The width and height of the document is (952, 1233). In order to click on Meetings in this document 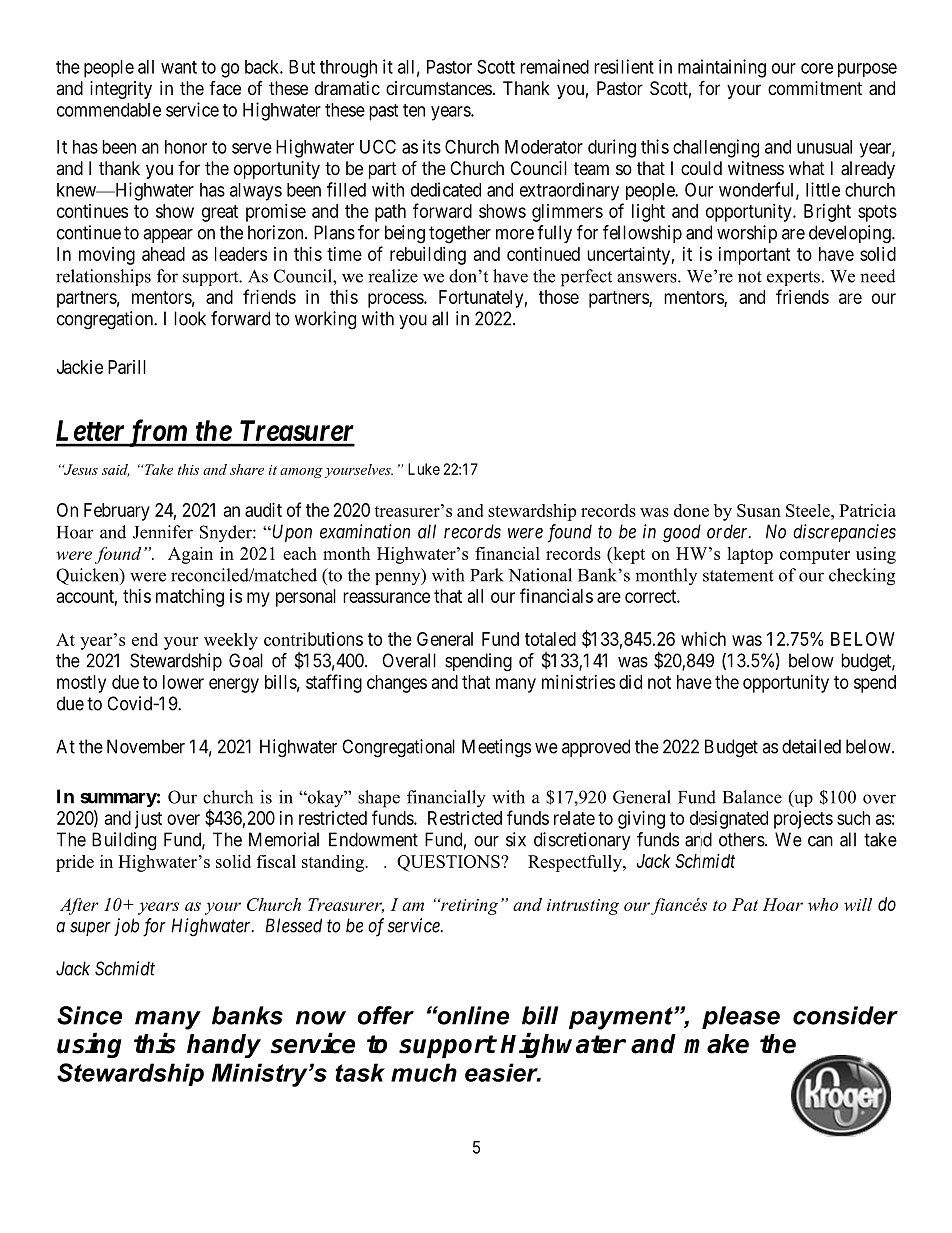, I will do `click(496, 748)`.
